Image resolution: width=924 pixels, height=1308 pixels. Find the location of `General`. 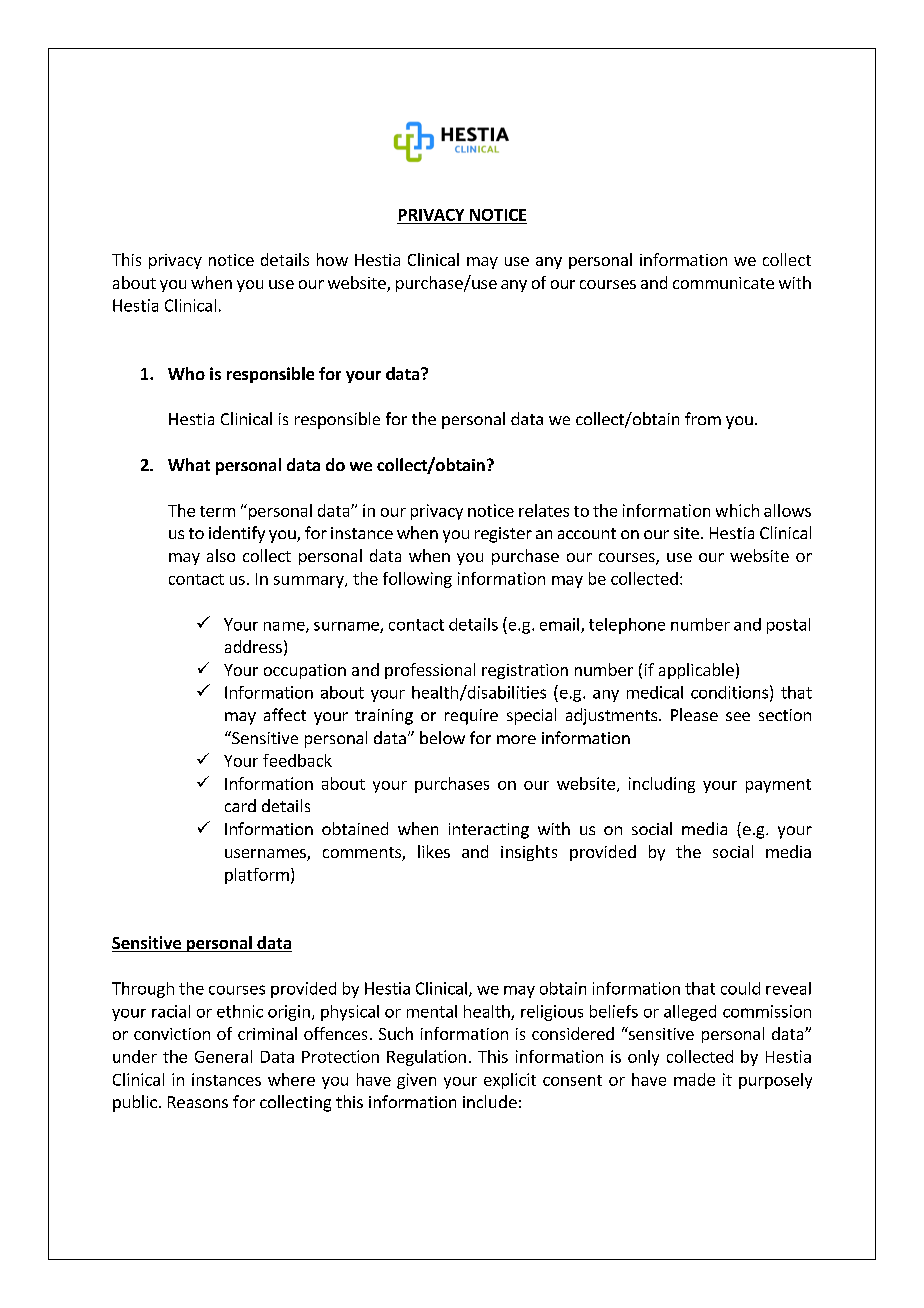

General is located at coordinates (223, 1056).
